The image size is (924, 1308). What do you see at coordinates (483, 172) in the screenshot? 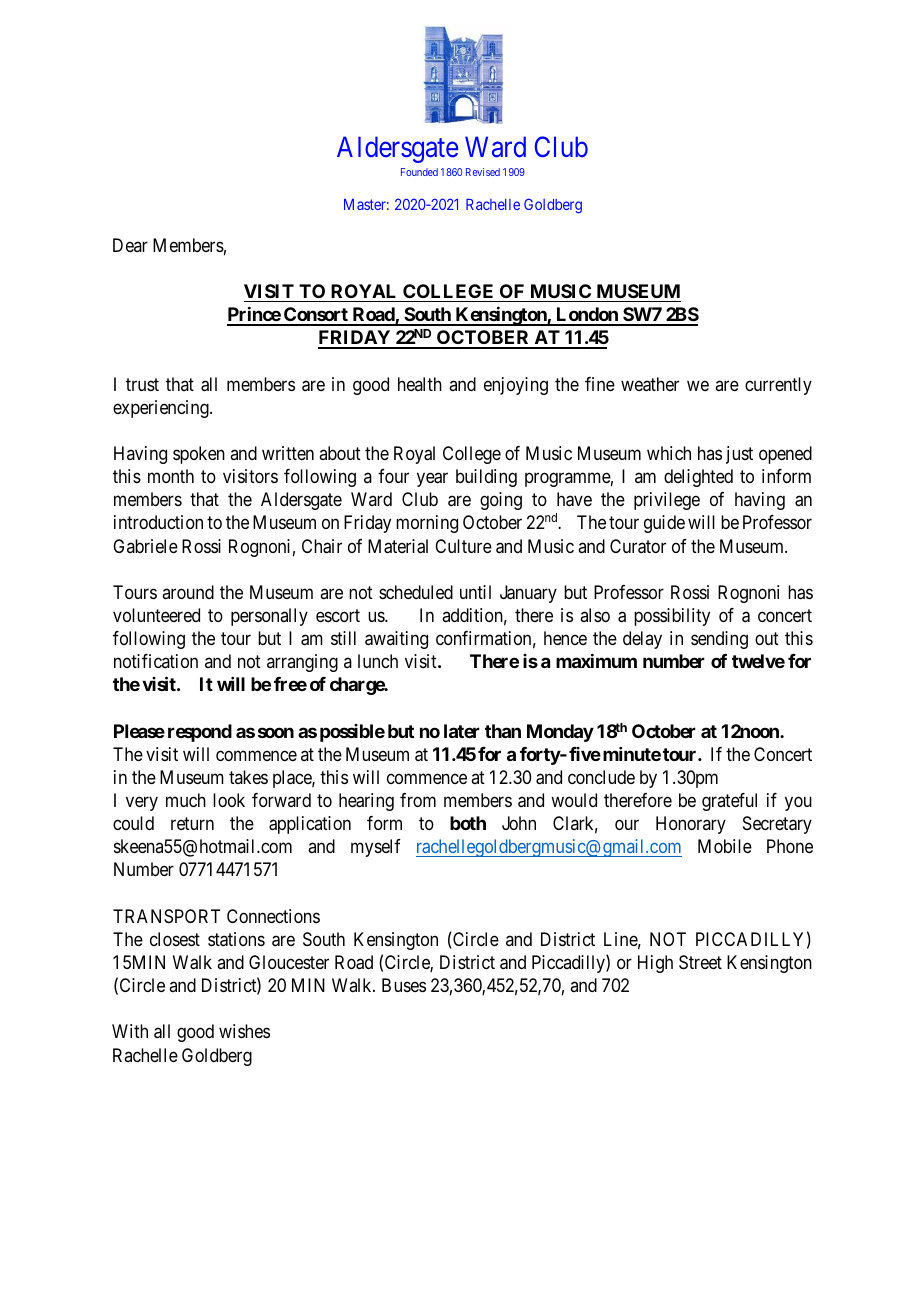
I see `Revised` at bounding box center [483, 172].
